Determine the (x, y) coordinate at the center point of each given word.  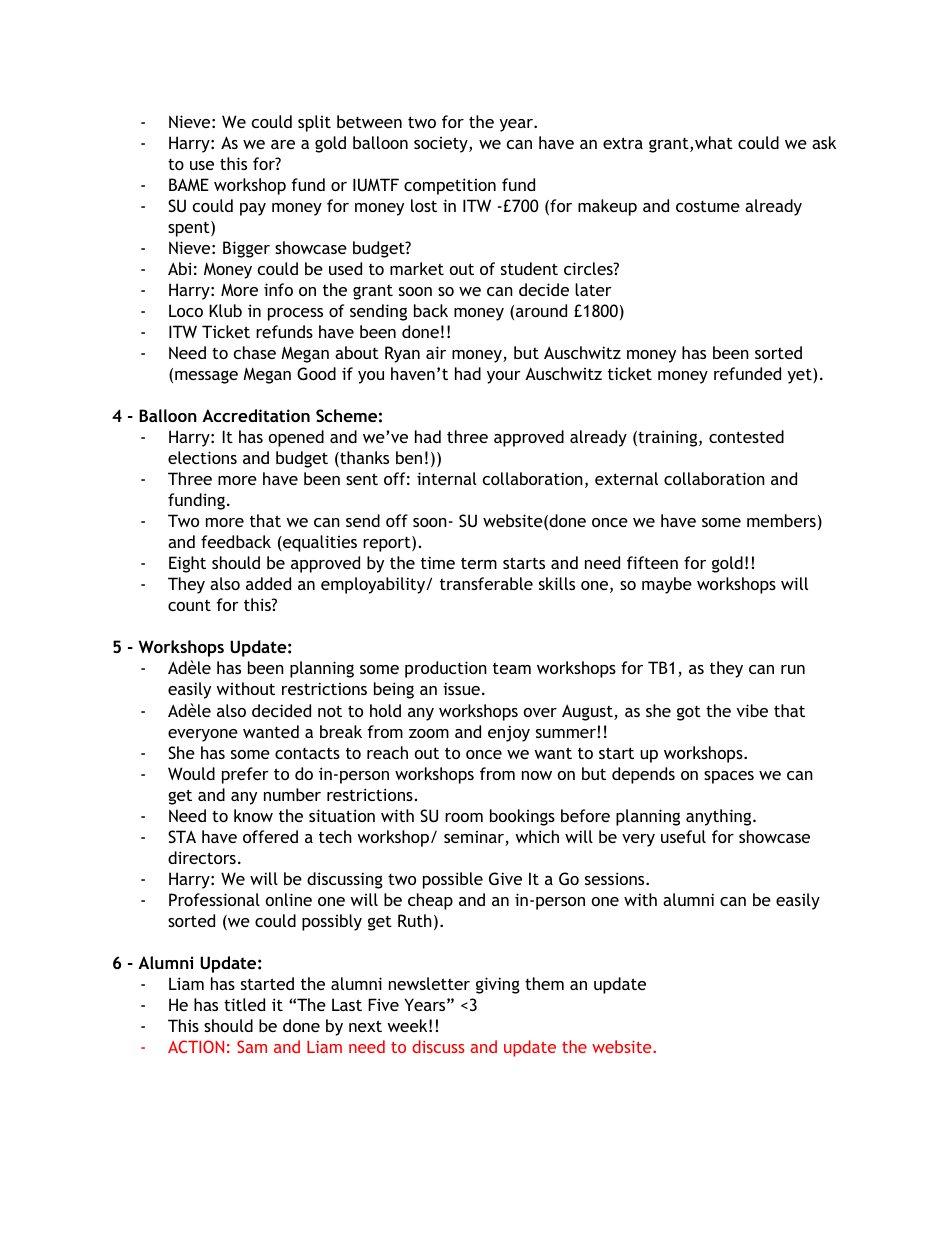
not (330, 711)
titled (244, 1004)
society (442, 145)
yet (800, 376)
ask (824, 142)
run (793, 669)
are (283, 144)
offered (270, 836)
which (537, 836)
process (295, 314)
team (512, 668)
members (781, 520)
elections (202, 457)
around (541, 310)
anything (720, 817)
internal (447, 478)
